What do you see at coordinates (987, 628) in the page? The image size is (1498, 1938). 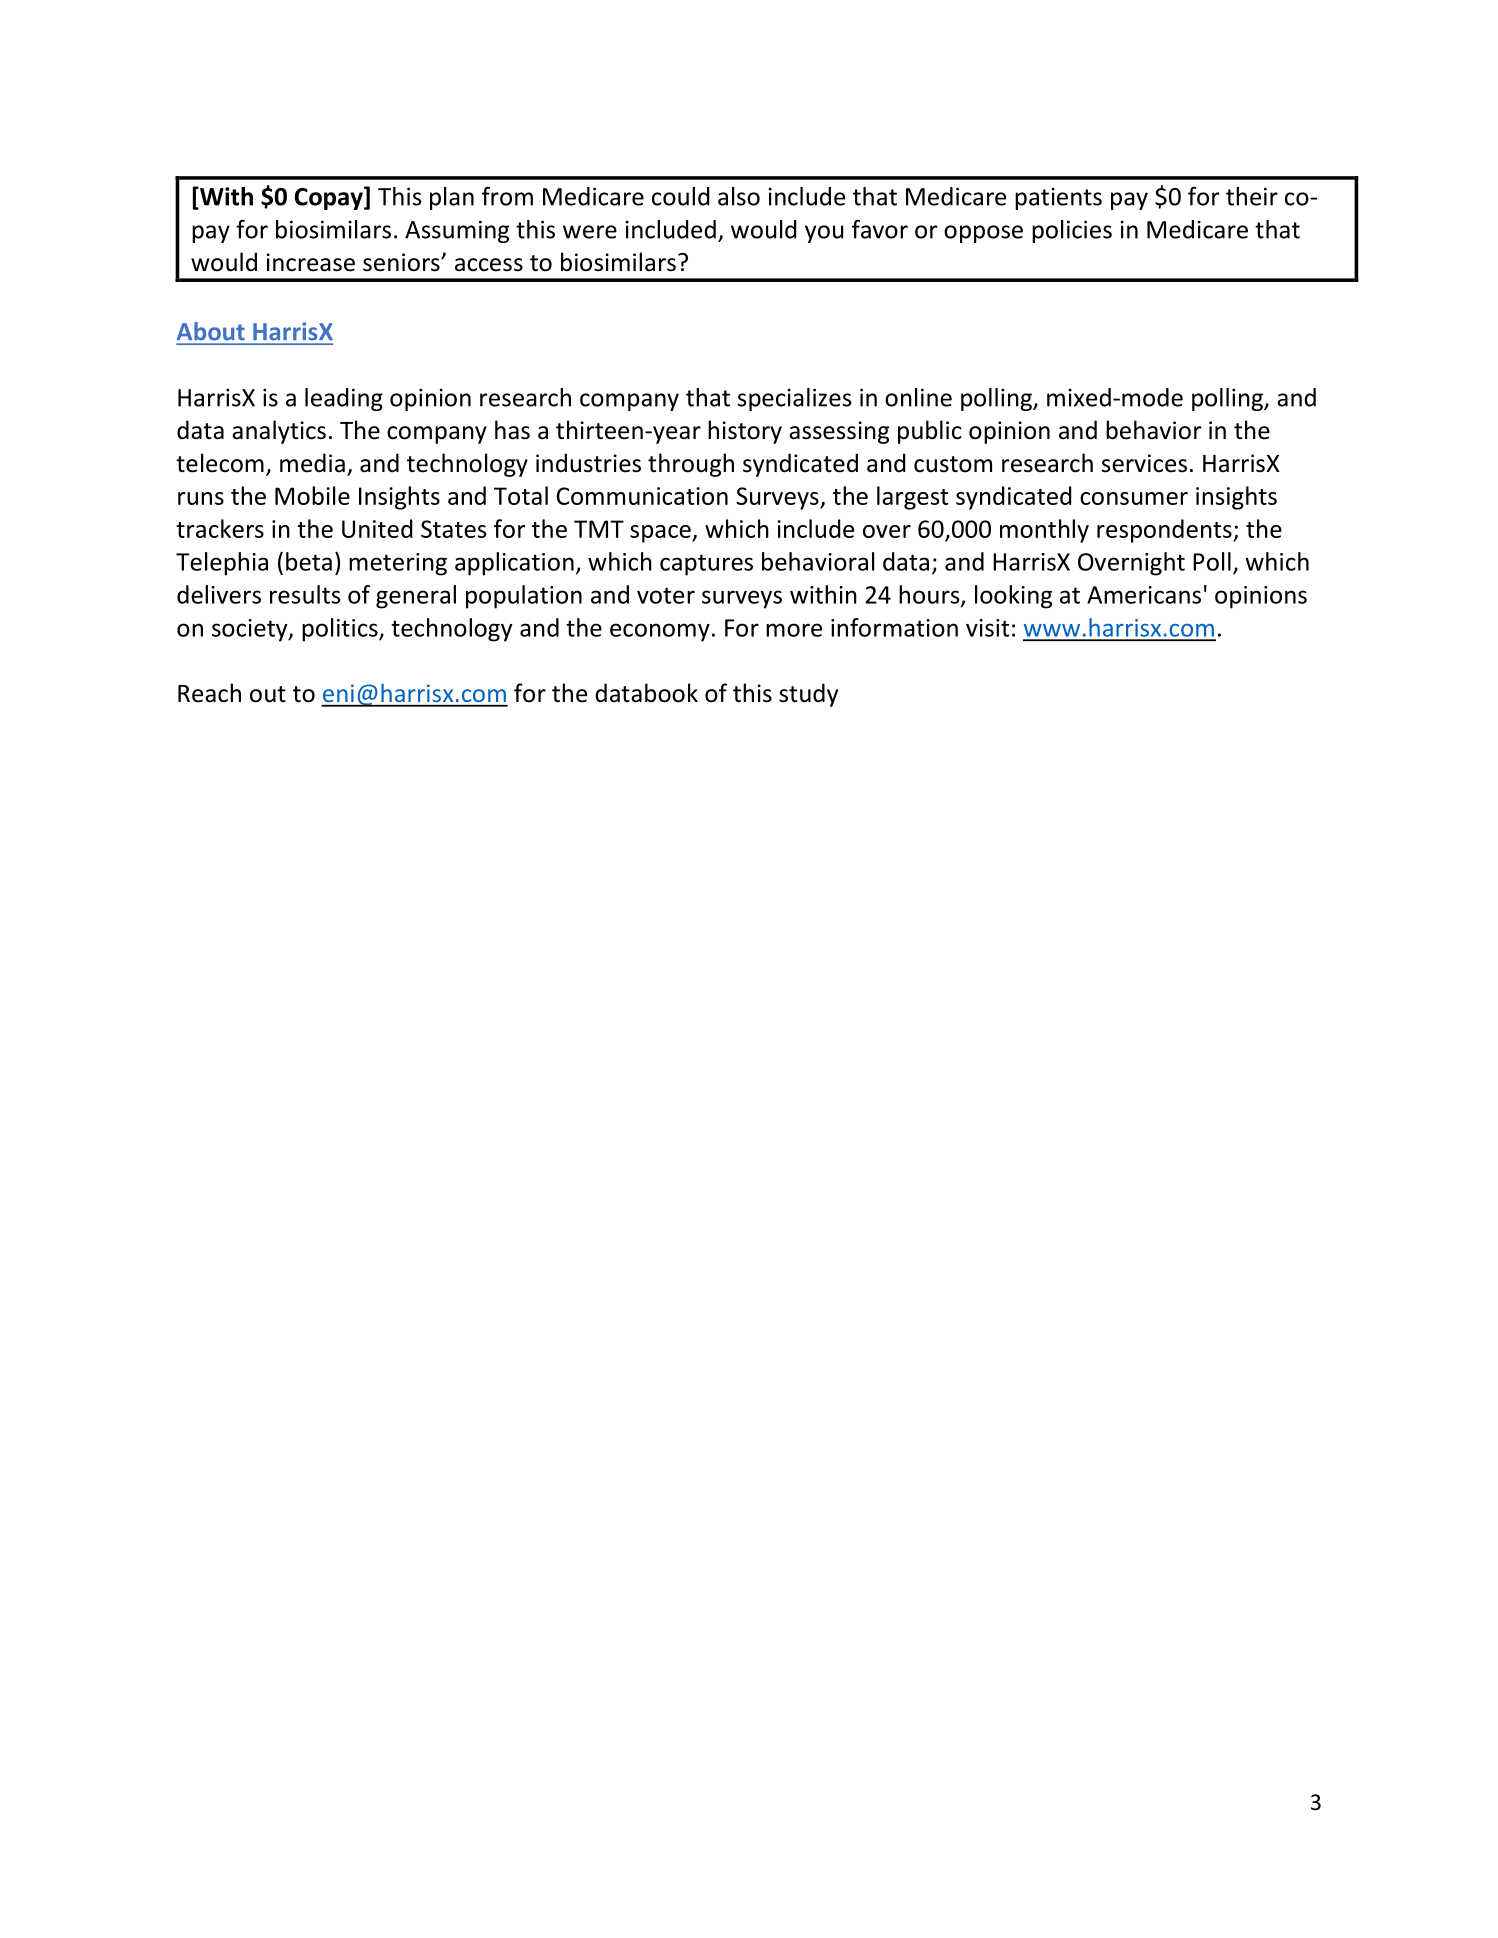 I see `visit` at bounding box center [987, 628].
